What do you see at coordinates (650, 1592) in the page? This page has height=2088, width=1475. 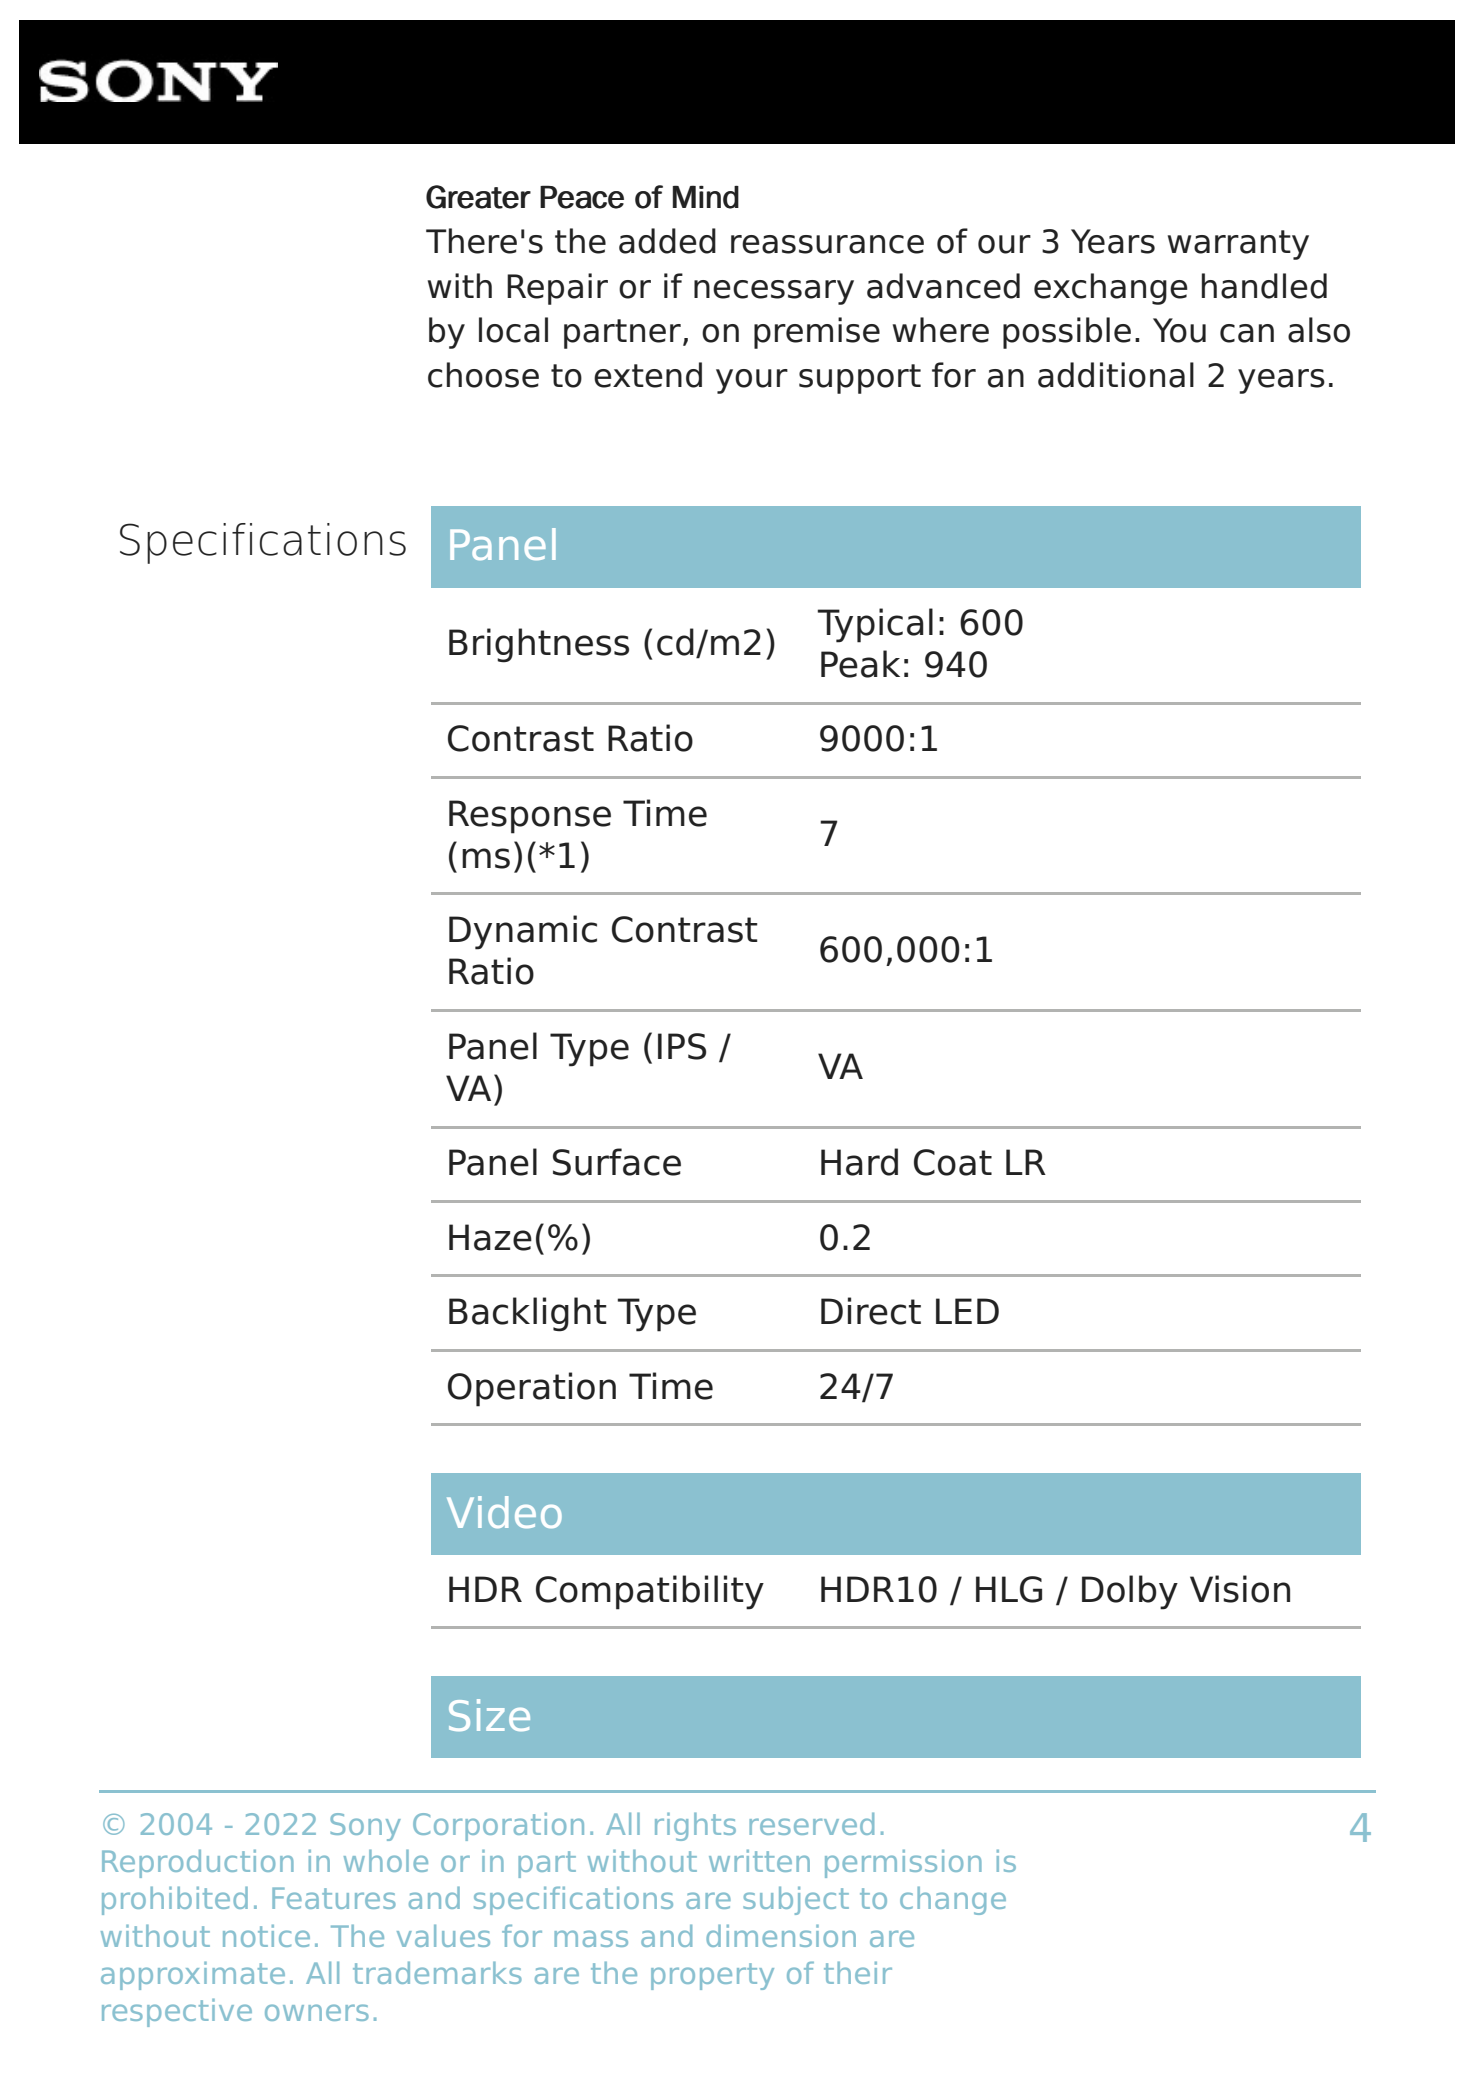 I see `Compatibility` at bounding box center [650, 1592].
